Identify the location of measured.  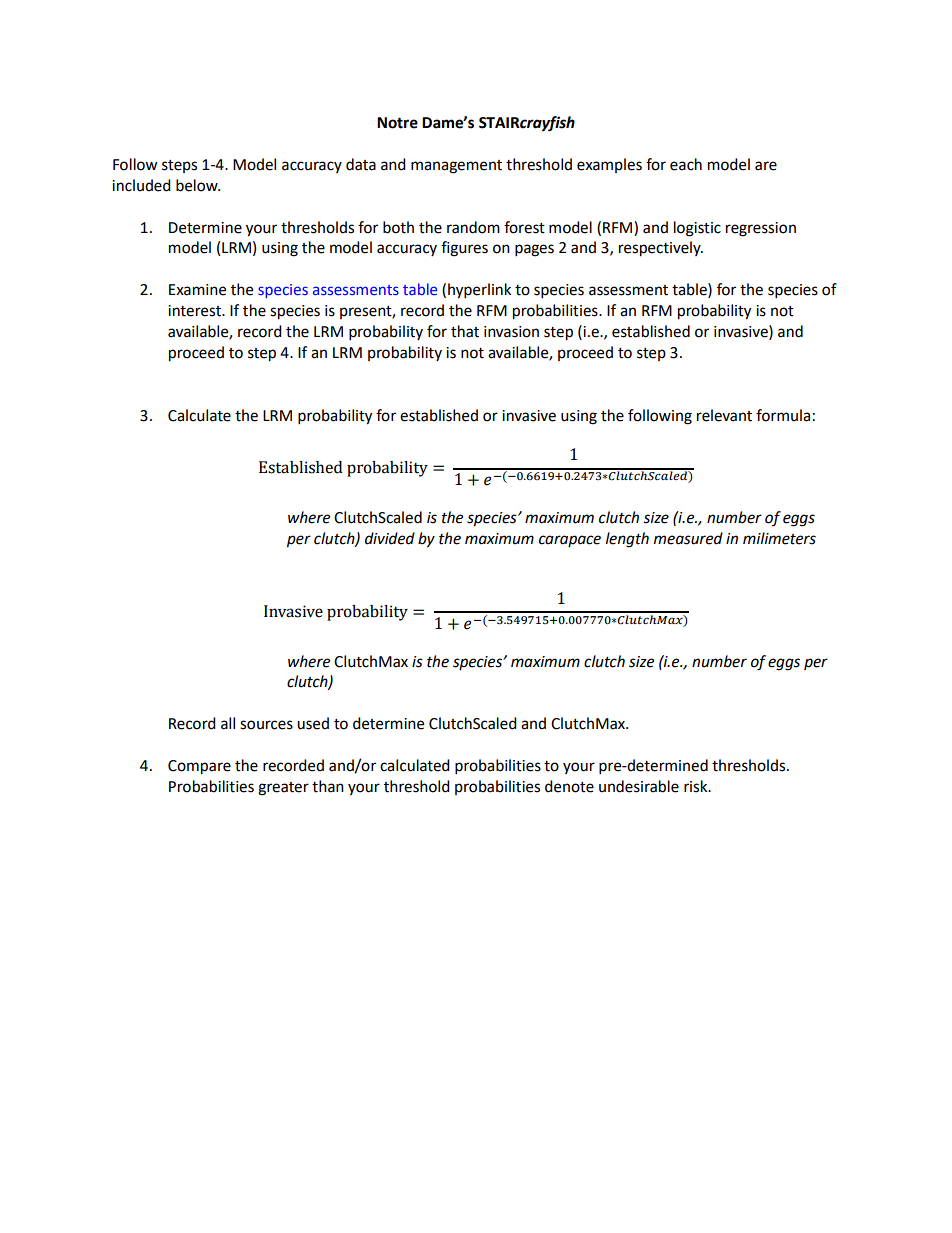
(688, 538).
